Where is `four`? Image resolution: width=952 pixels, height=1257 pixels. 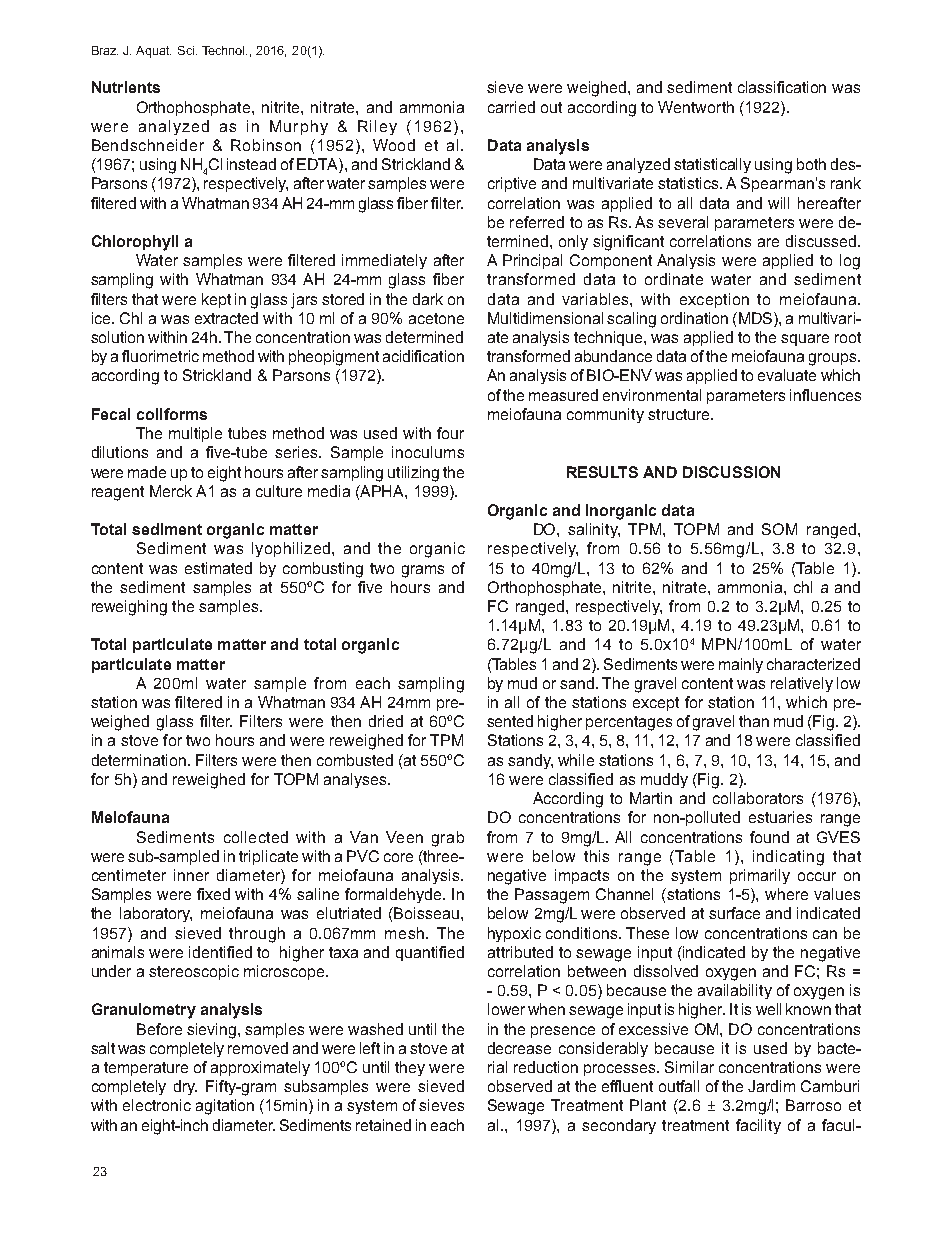 four is located at coordinates (450, 433).
